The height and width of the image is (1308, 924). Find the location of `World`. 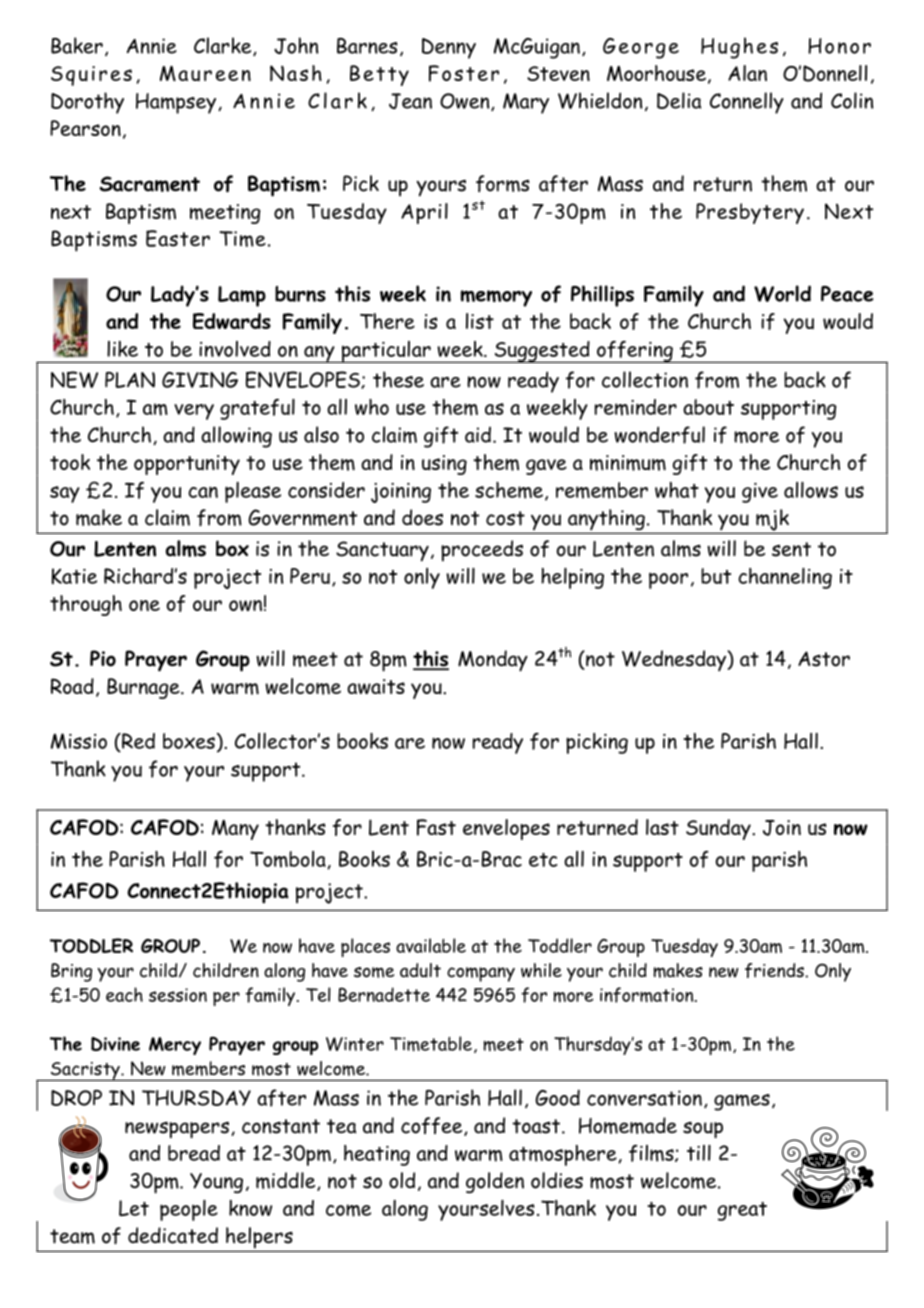

World is located at coordinates (782, 293).
